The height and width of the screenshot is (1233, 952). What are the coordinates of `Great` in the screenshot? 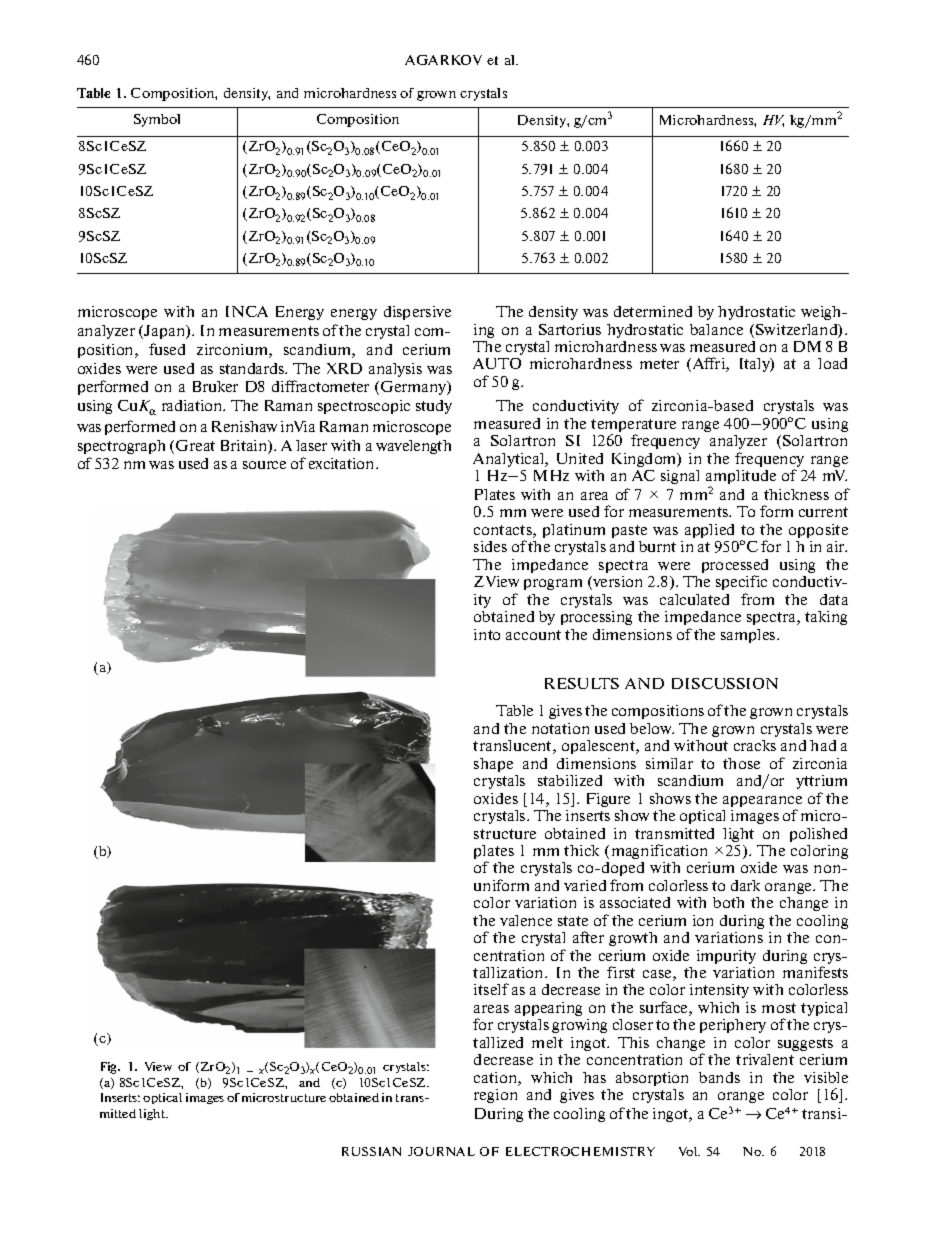 It's located at (195, 445).
